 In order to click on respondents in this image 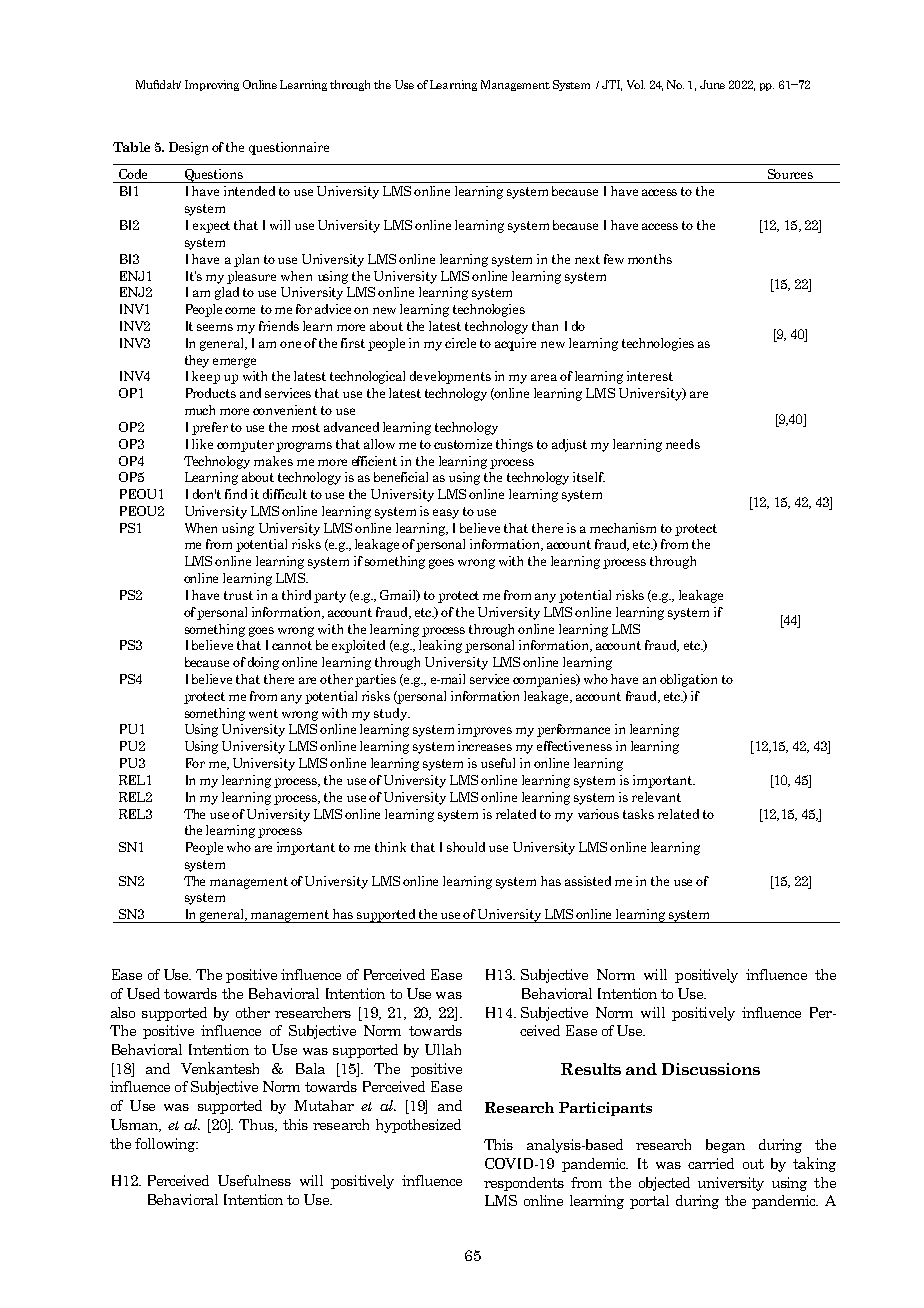, I will do `click(524, 1184)`.
